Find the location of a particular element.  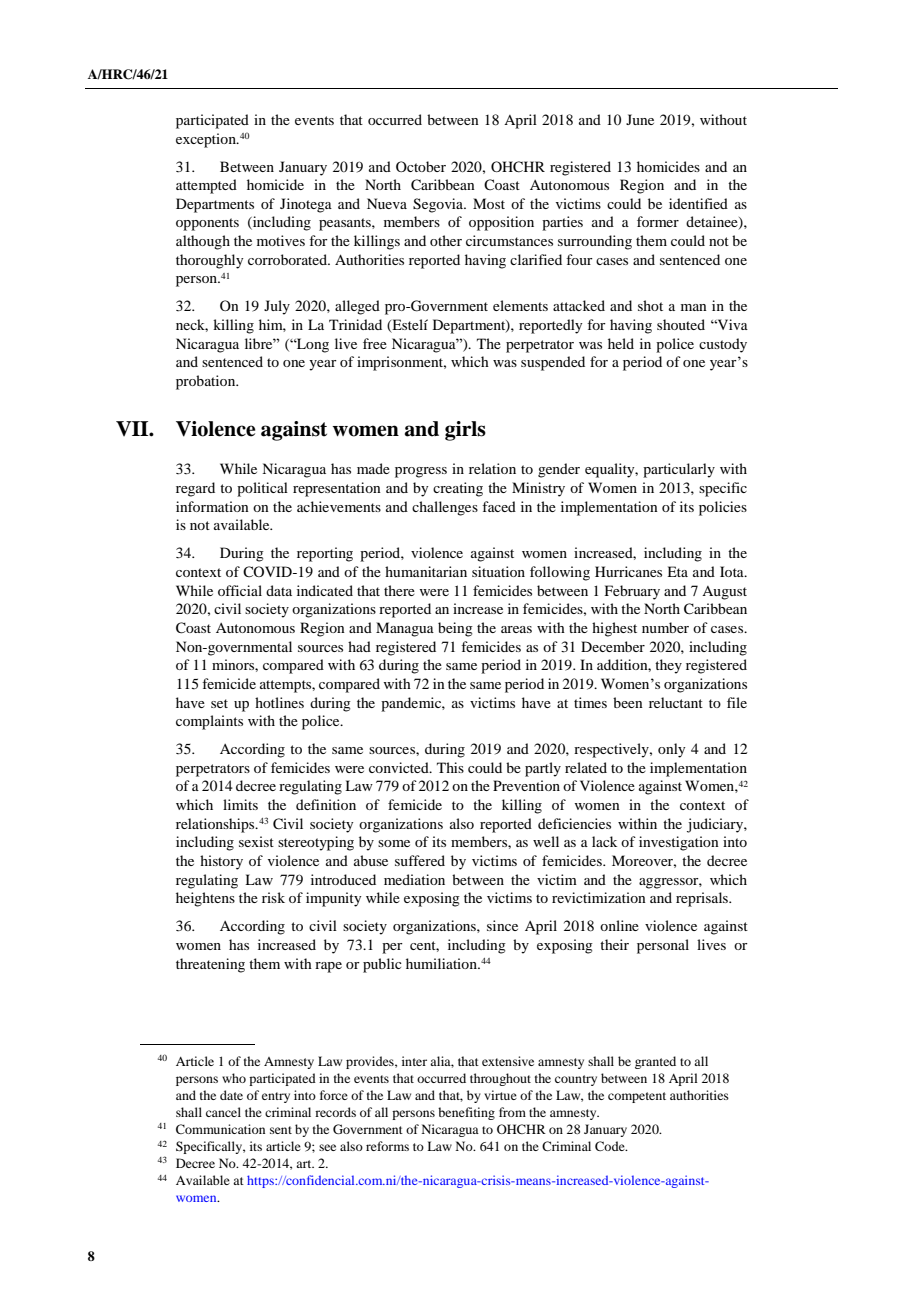

being is located at coordinates (455, 629).
